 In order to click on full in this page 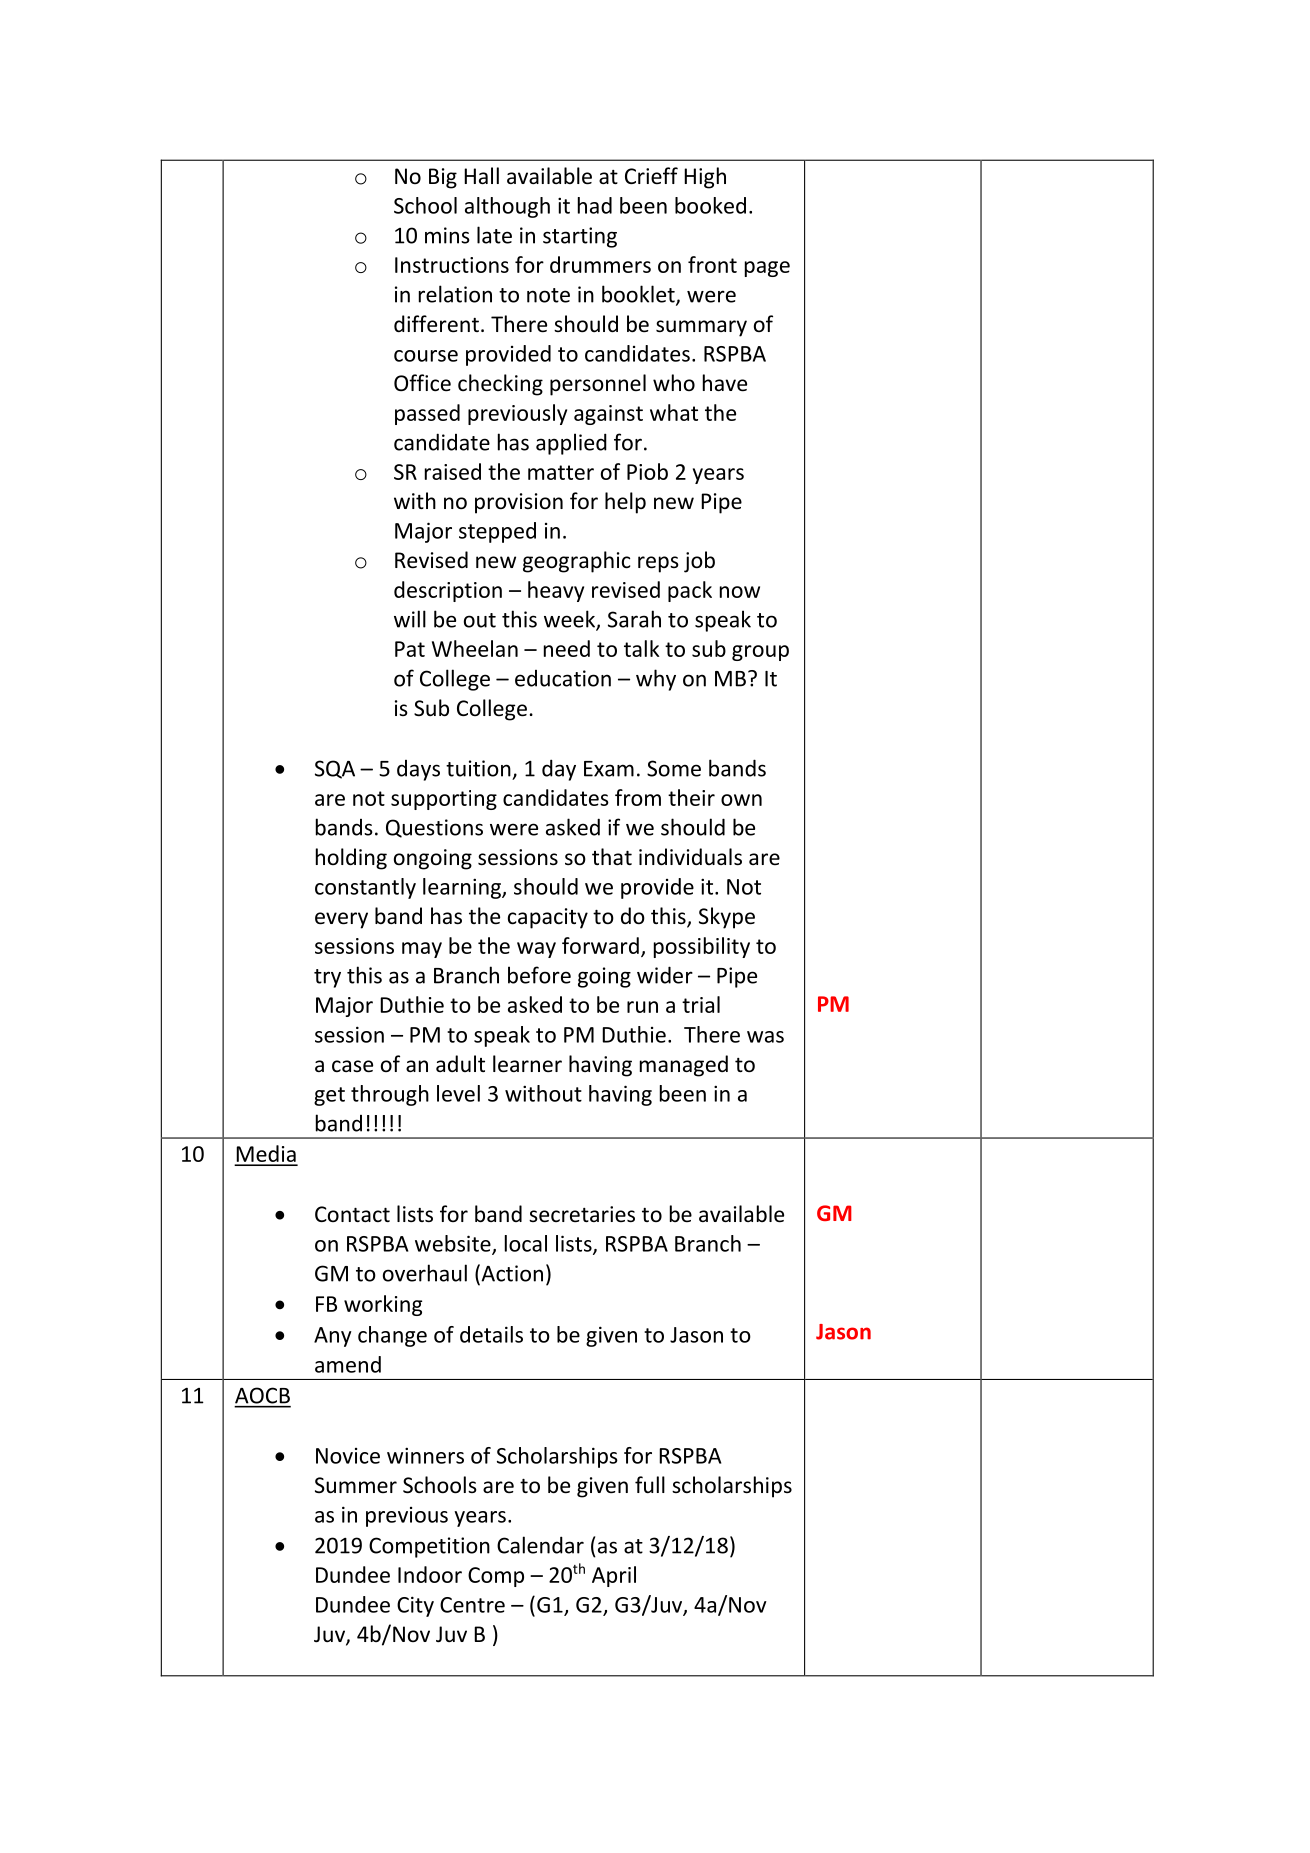, I will do `click(650, 1484)`.
